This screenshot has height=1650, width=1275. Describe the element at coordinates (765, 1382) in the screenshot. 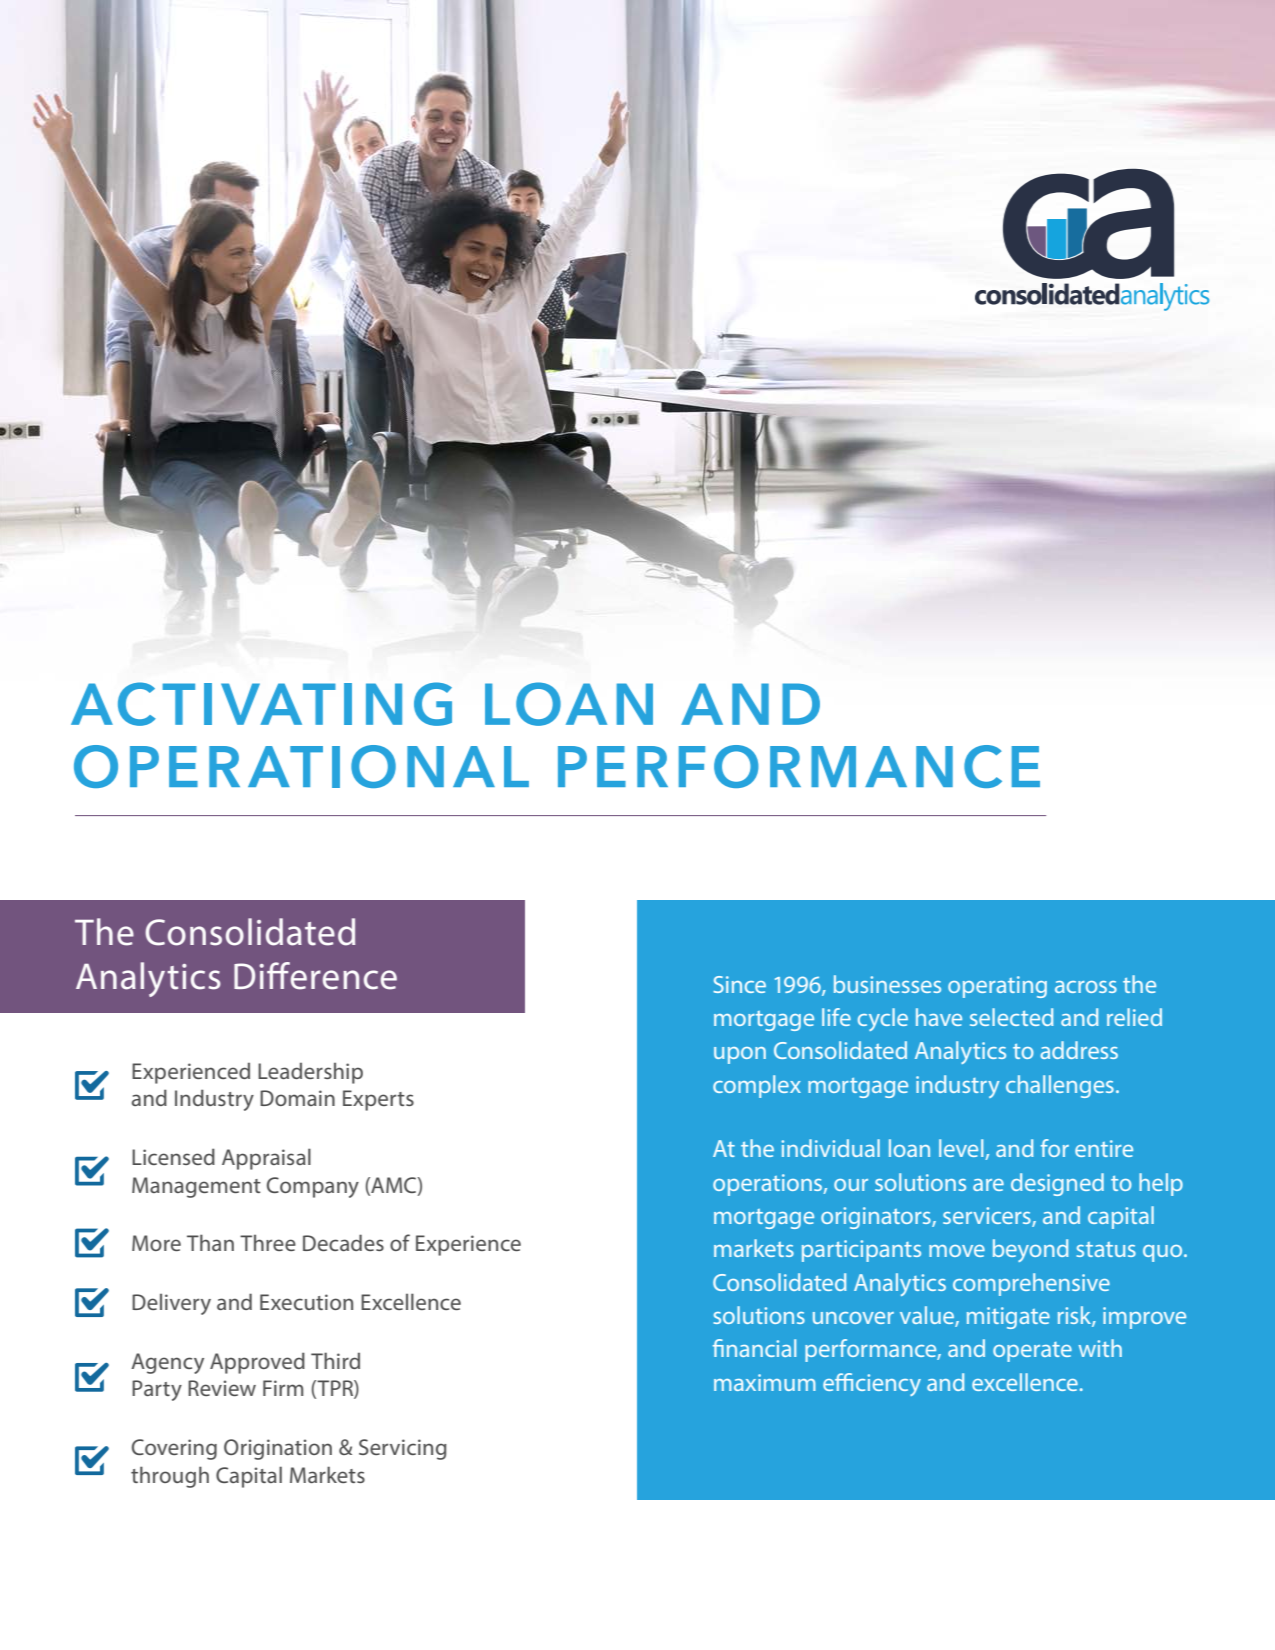

I see `maximum` at that location.
